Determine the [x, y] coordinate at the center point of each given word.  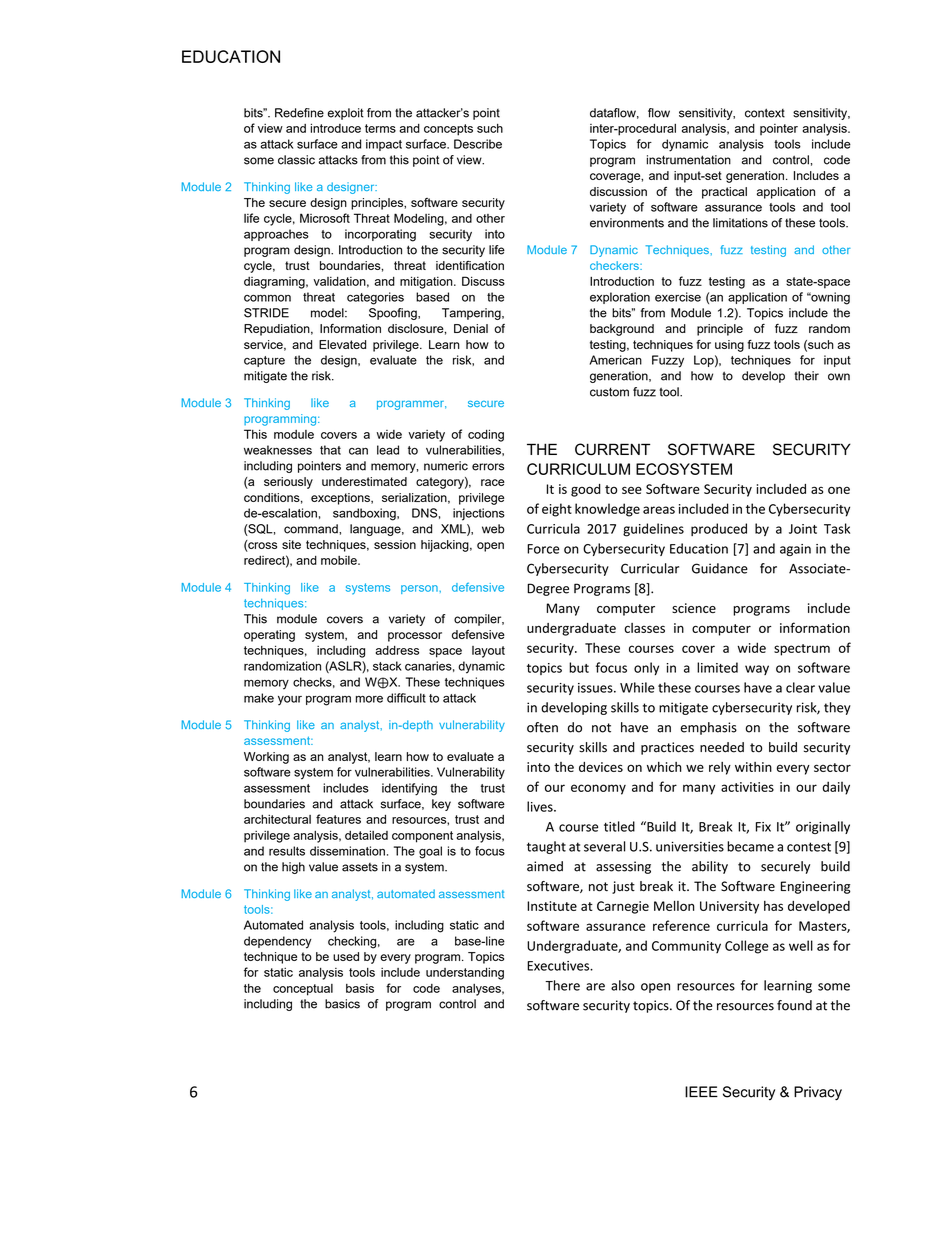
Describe [478, 144]
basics [342, 1004]
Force [543, 549]
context [765, 113]
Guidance [720, 568]
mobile [340, 560]
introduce [336, 128]
